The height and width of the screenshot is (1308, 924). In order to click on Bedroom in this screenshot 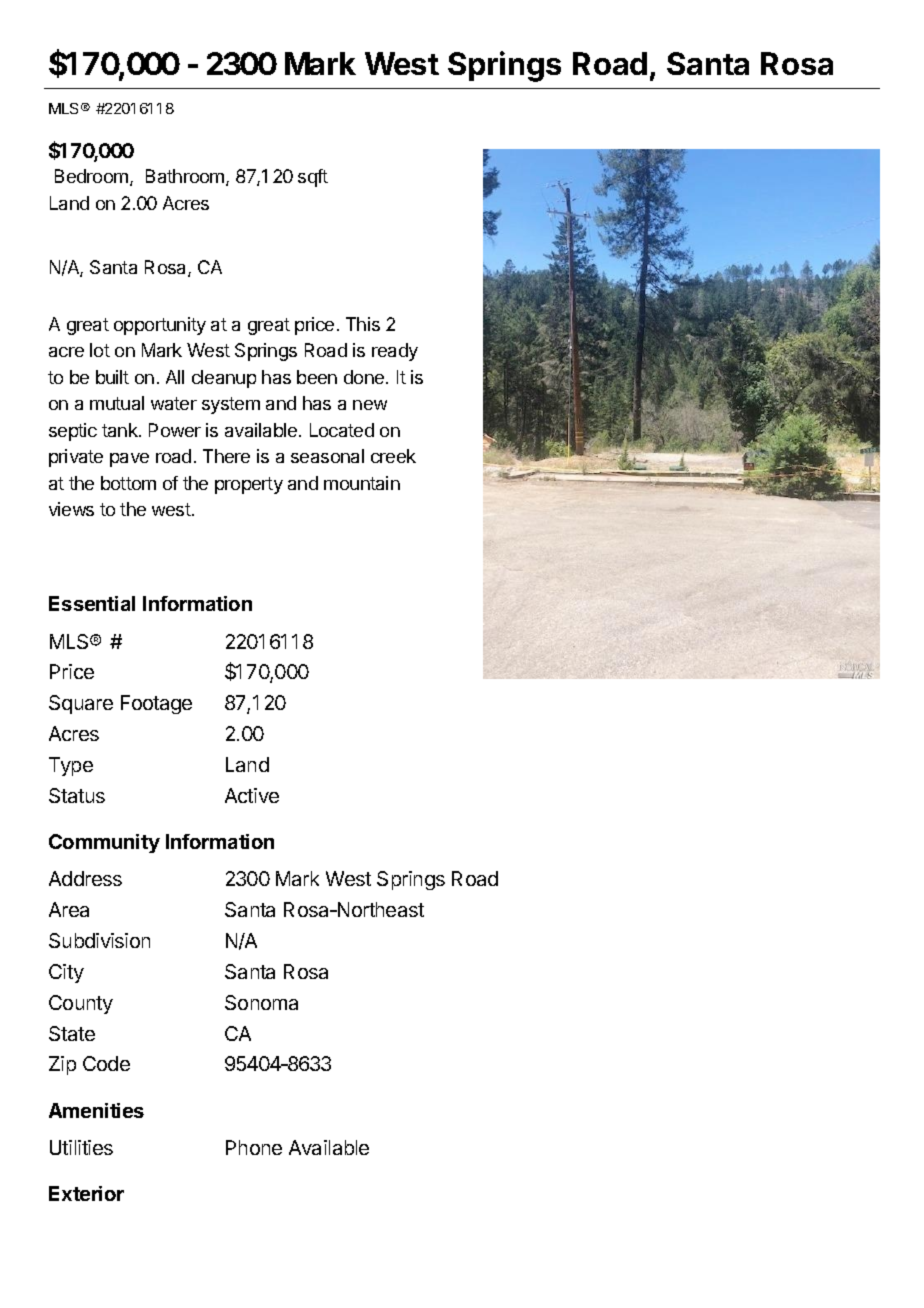, I will do `click(91, 176)`.
